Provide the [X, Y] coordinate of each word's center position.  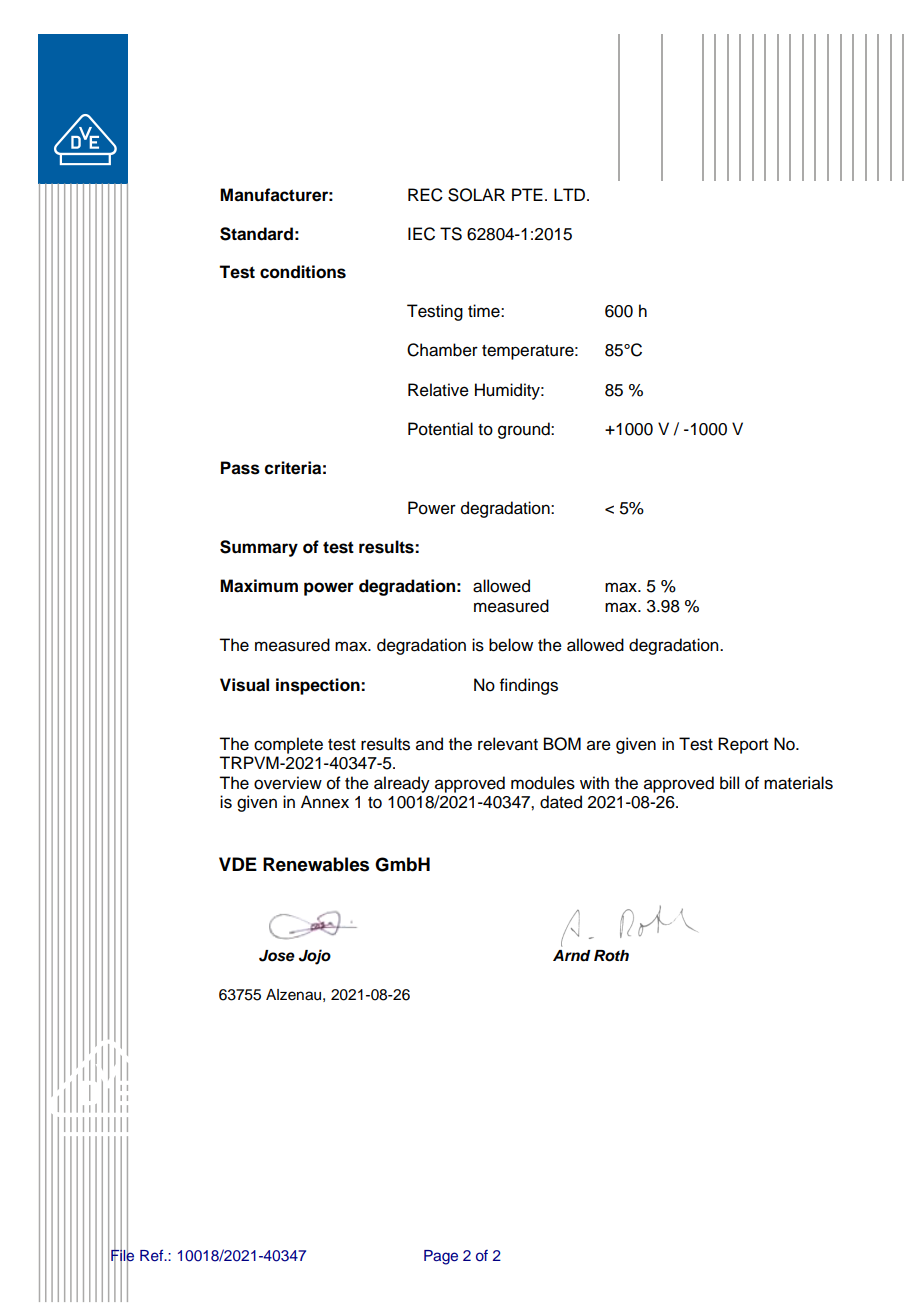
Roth [611, 956]
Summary [259, 548]
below [511, 645]
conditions [303, 272]
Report [743, 745]
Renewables [316, 864]
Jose [277, 956]
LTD [571, 194]
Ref [153, 1255]
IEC [421, 234]
